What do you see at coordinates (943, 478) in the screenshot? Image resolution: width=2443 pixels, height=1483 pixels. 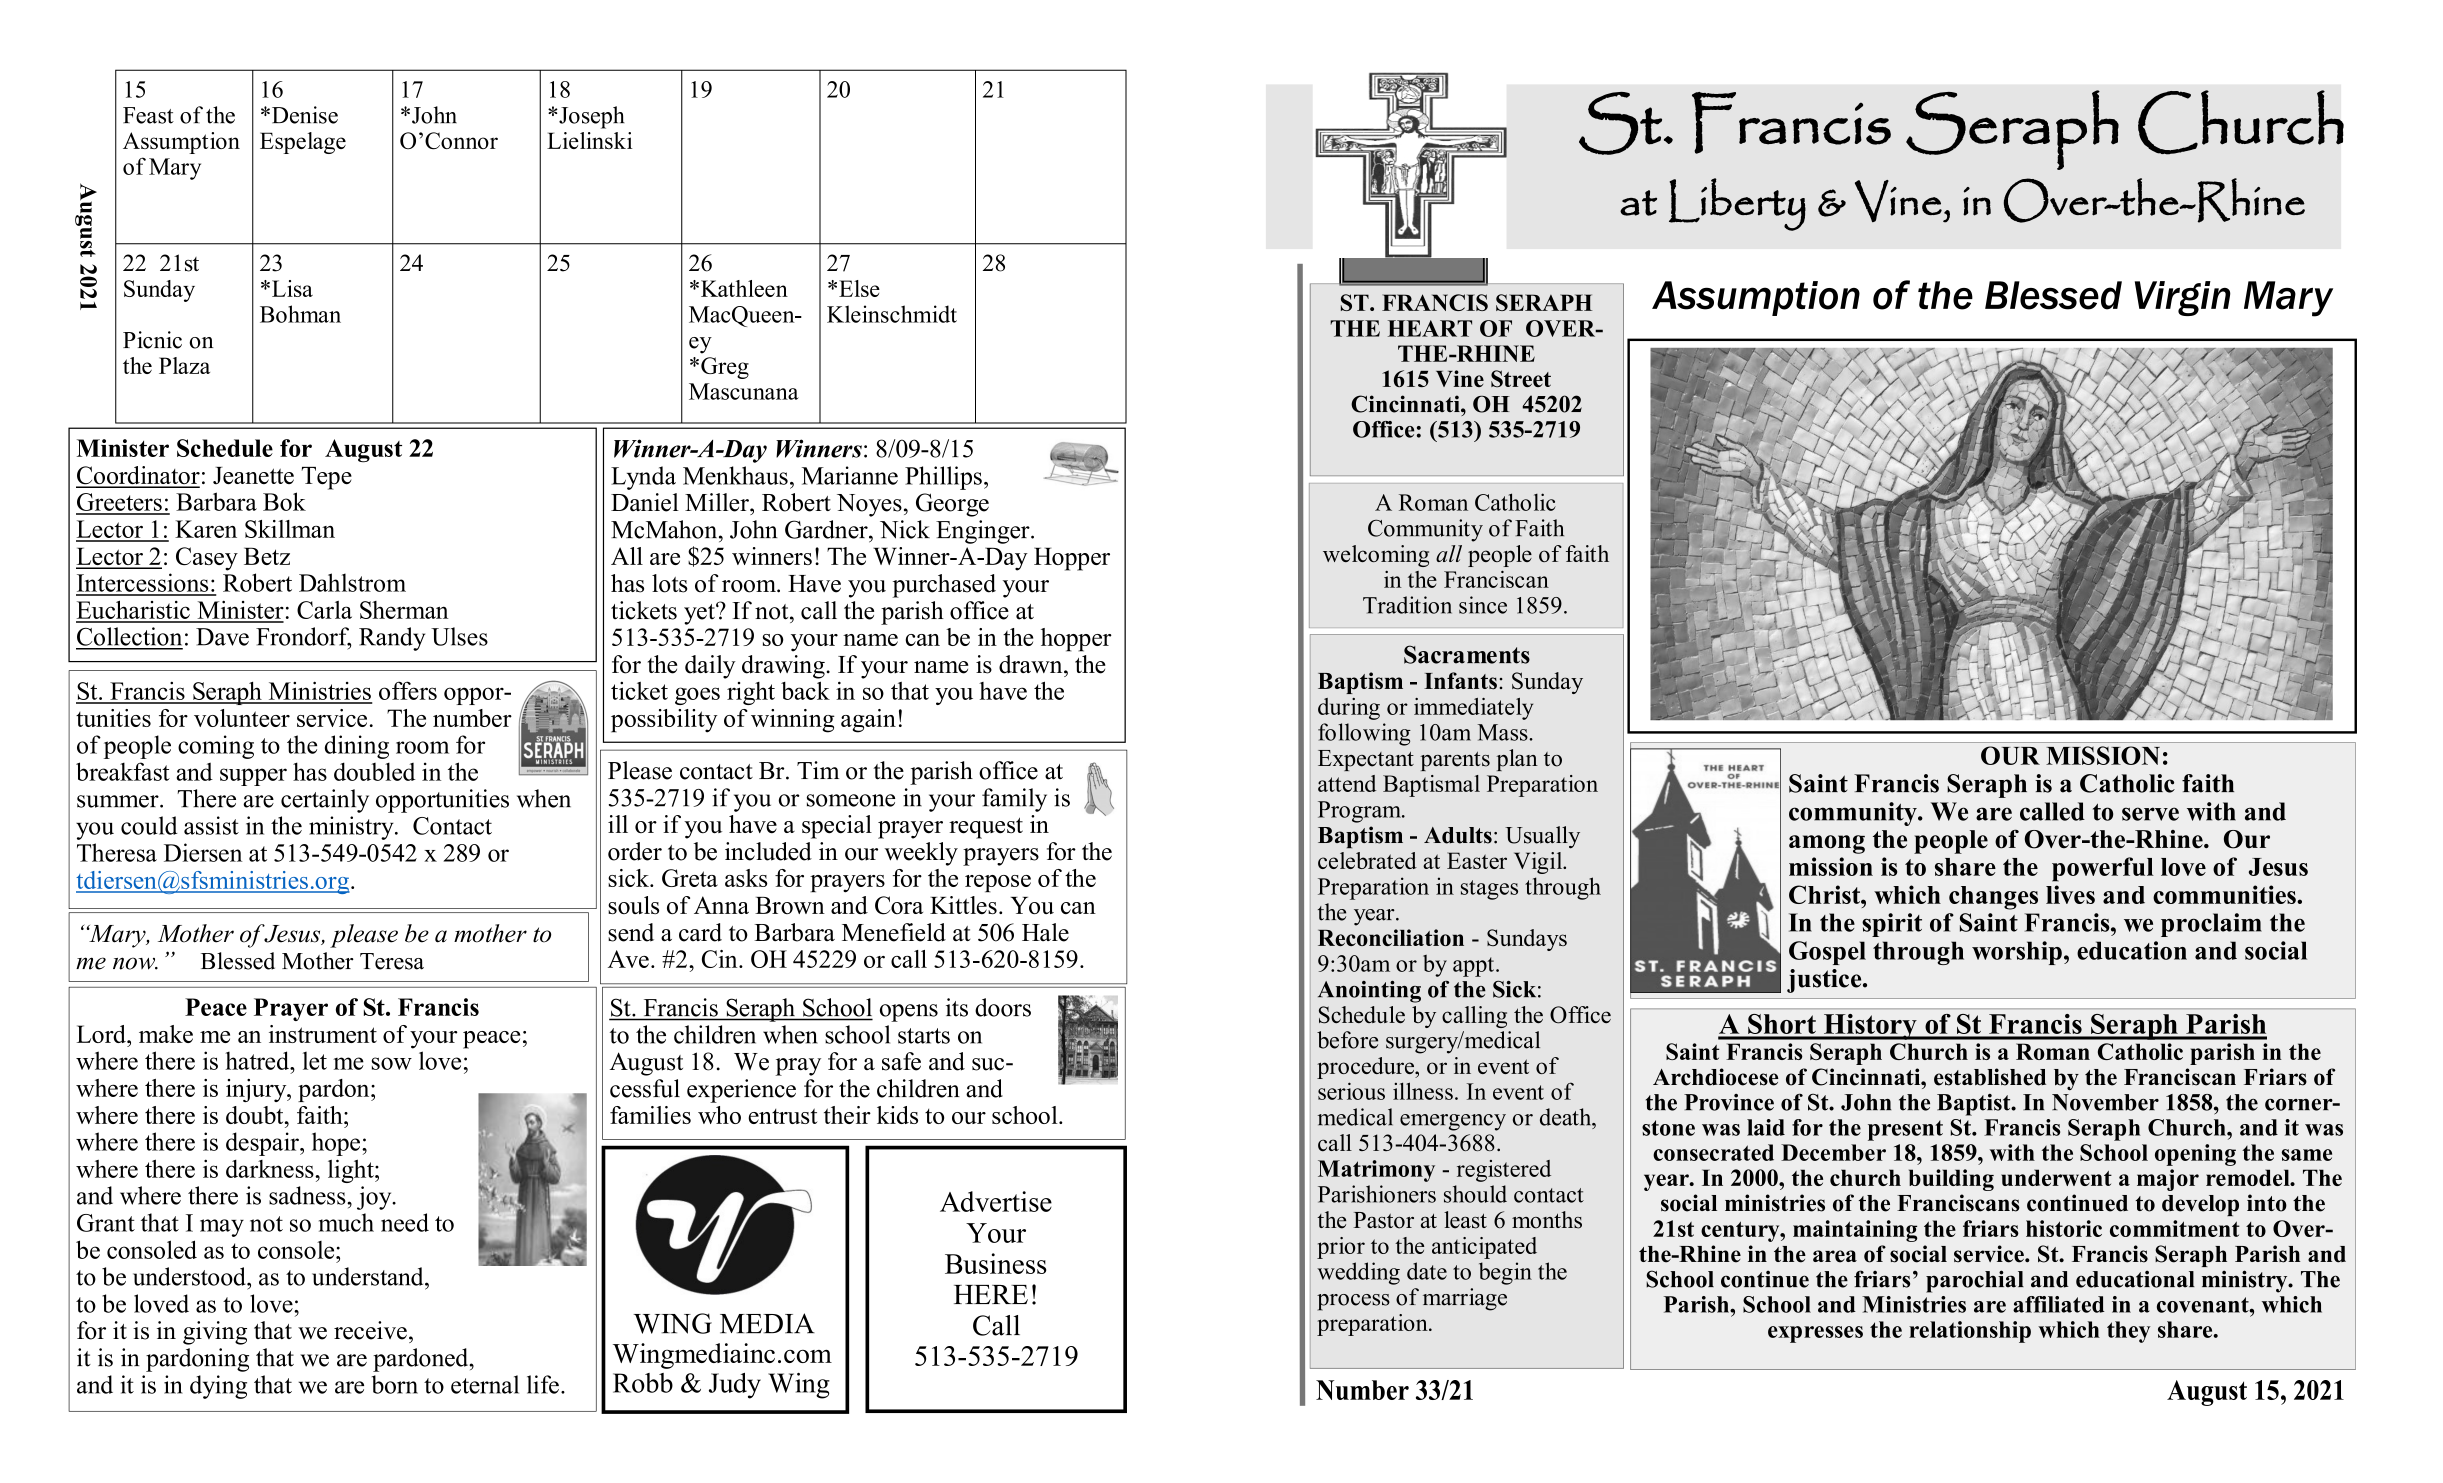 I see `Phillips` at bounding box center [943, 478].
